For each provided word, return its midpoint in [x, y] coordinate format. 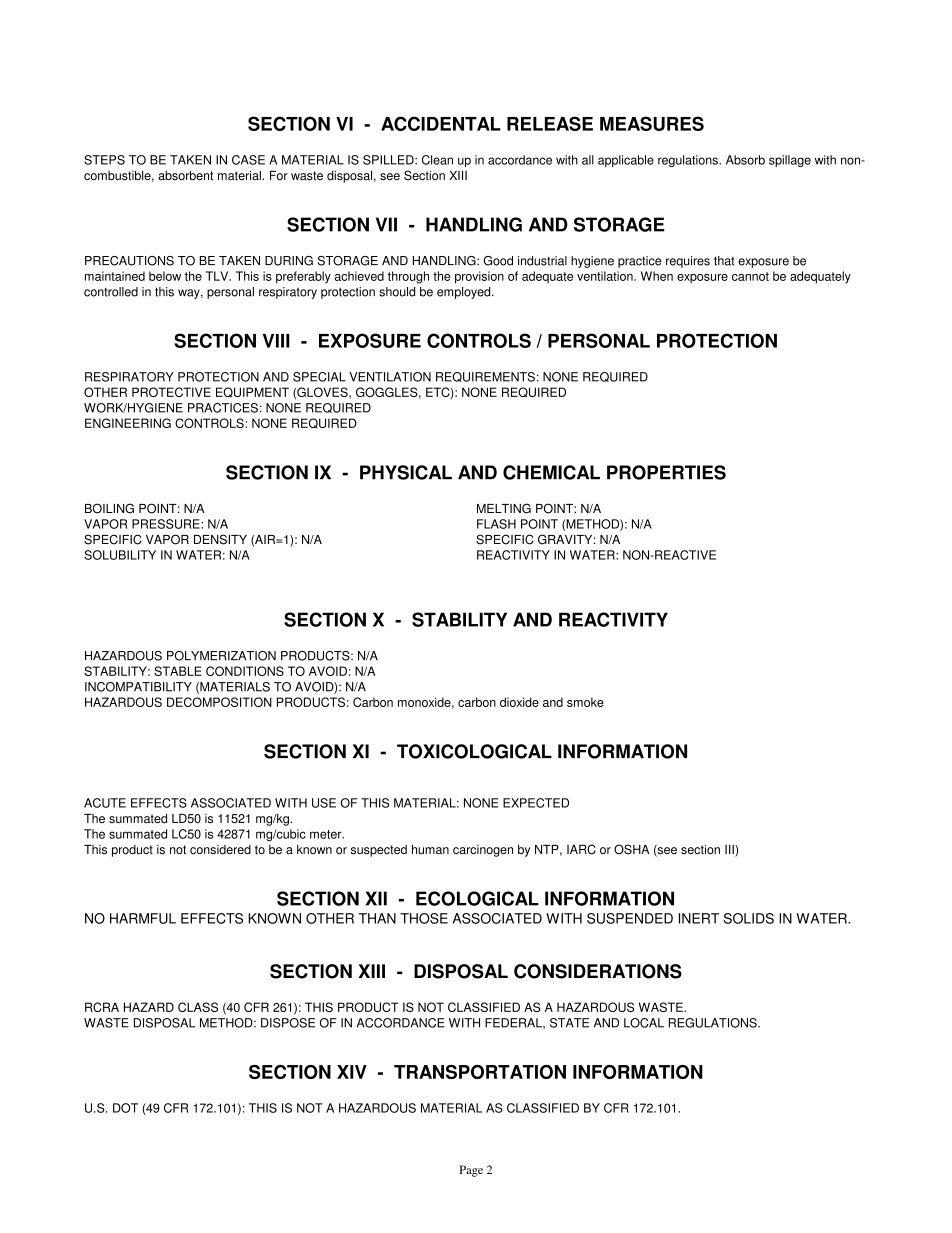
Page [471, 1171]
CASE [248, 160]
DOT [125, 1108]
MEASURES [652, 123]
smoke [585, 702]
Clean [437, 160]
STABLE [178, 671]
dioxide [519, 702]
